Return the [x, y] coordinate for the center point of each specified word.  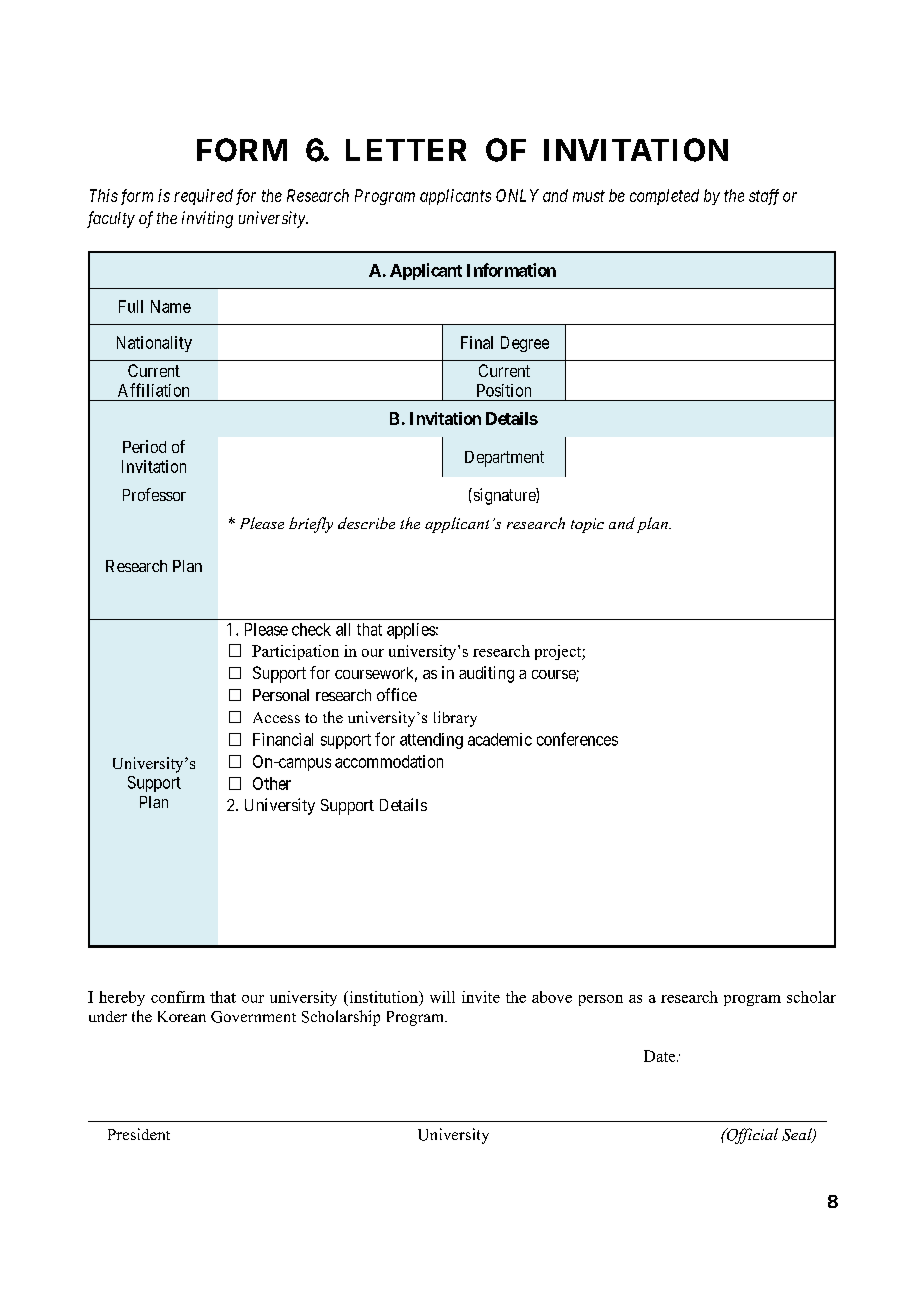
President [139, 1134]
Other [272, 783]
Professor [154, 494]
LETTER [406, 150]
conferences [577, 739]
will [442, 997]
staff [764, 197]
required [203, 197]
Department [504, 459]
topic [587, 525]
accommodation [389, 761]
